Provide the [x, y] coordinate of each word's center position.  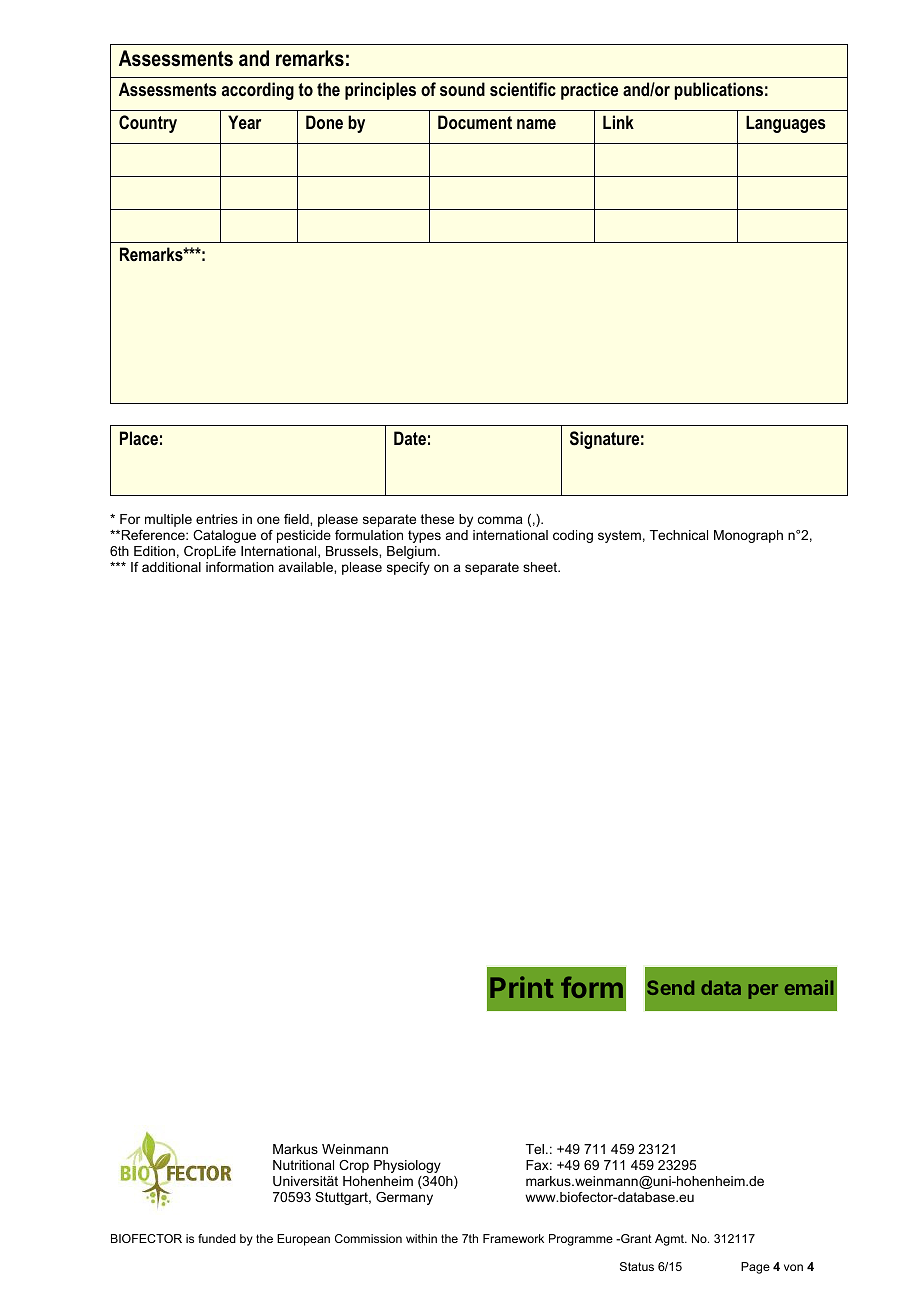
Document [475, 122]
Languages [785, 124]
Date [410, 438]
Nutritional [303, 1165]
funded [217, 1238]
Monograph [748, 536]
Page [755, 1268]
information [240, 567]
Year [244, 122]
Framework [513, 1238]
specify [408, 568]
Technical [679, 535]
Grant [635, 1238]
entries [217, 519]
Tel [535, 1149]
